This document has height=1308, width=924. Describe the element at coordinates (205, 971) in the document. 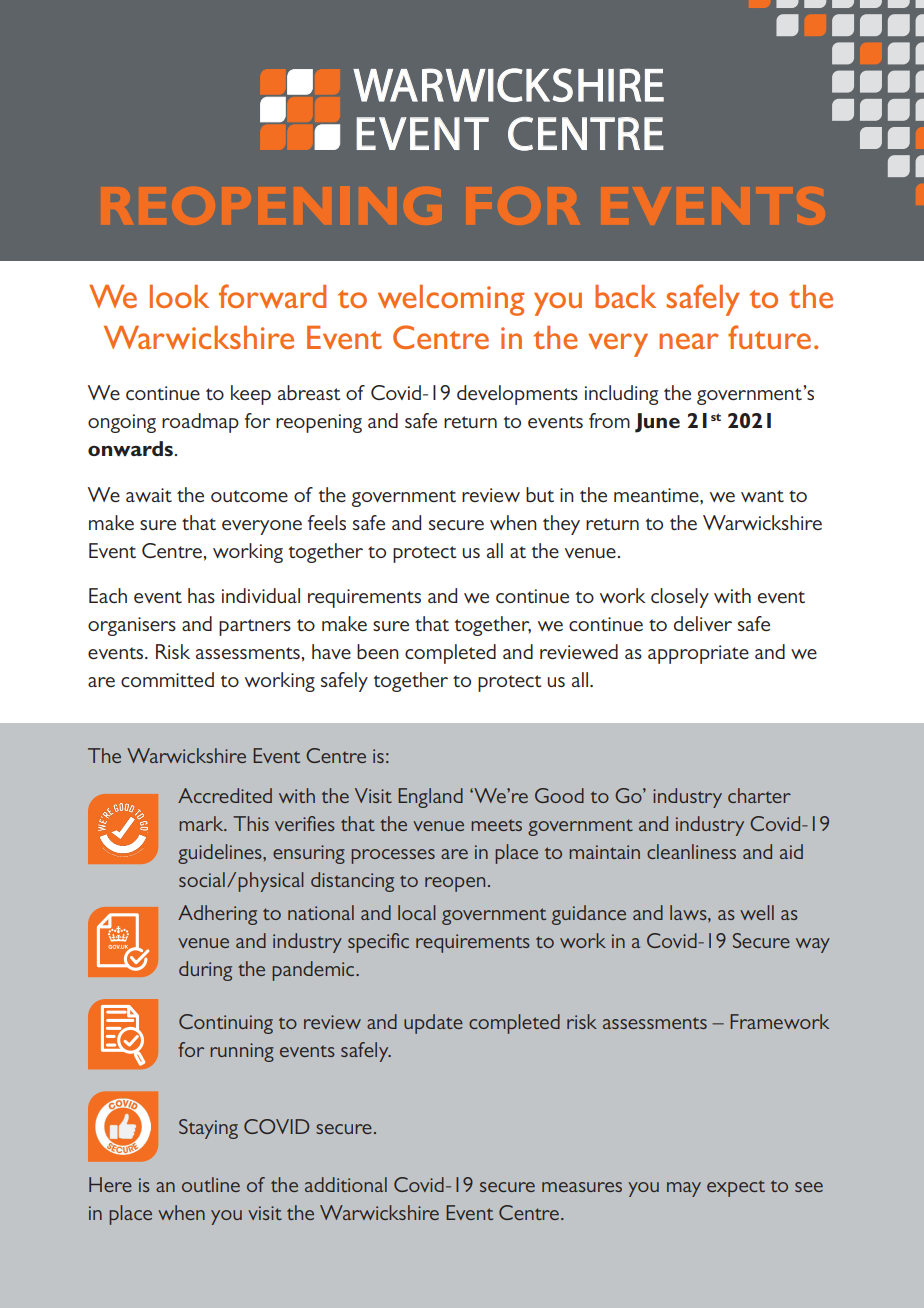

I see `during` at that location.
